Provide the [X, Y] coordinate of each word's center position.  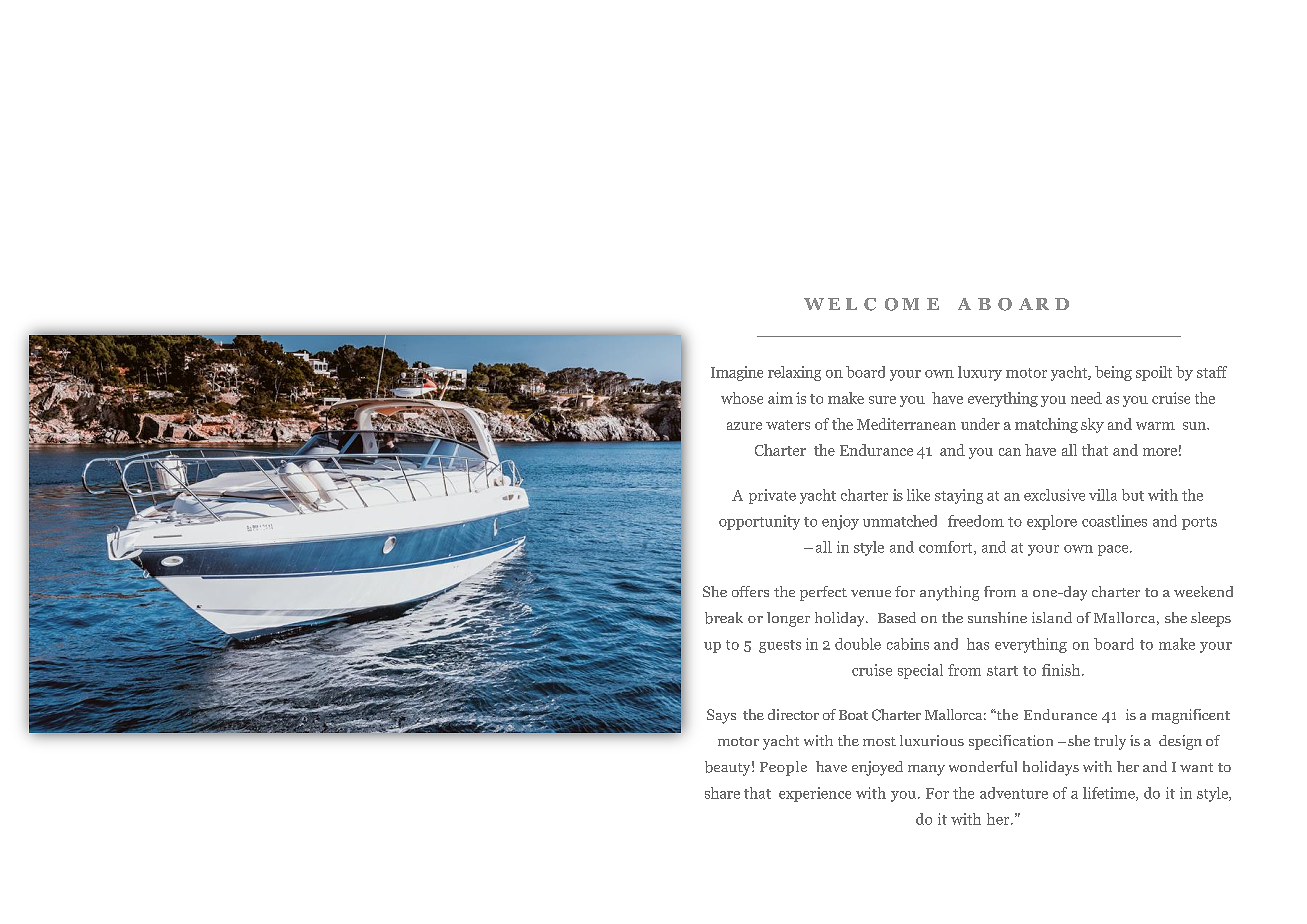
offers [750, 591]
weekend [1203, 591]
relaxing [794, 373]
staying [959, 496]
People [783, 768]
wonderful [983, 766]
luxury [980, 373]
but [1133, 495]
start [1002, 671]
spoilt [1154, 373]
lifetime [1110, 794]
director [793, 714]
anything [949, 593]
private [772, 496]
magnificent [1191, 716]
